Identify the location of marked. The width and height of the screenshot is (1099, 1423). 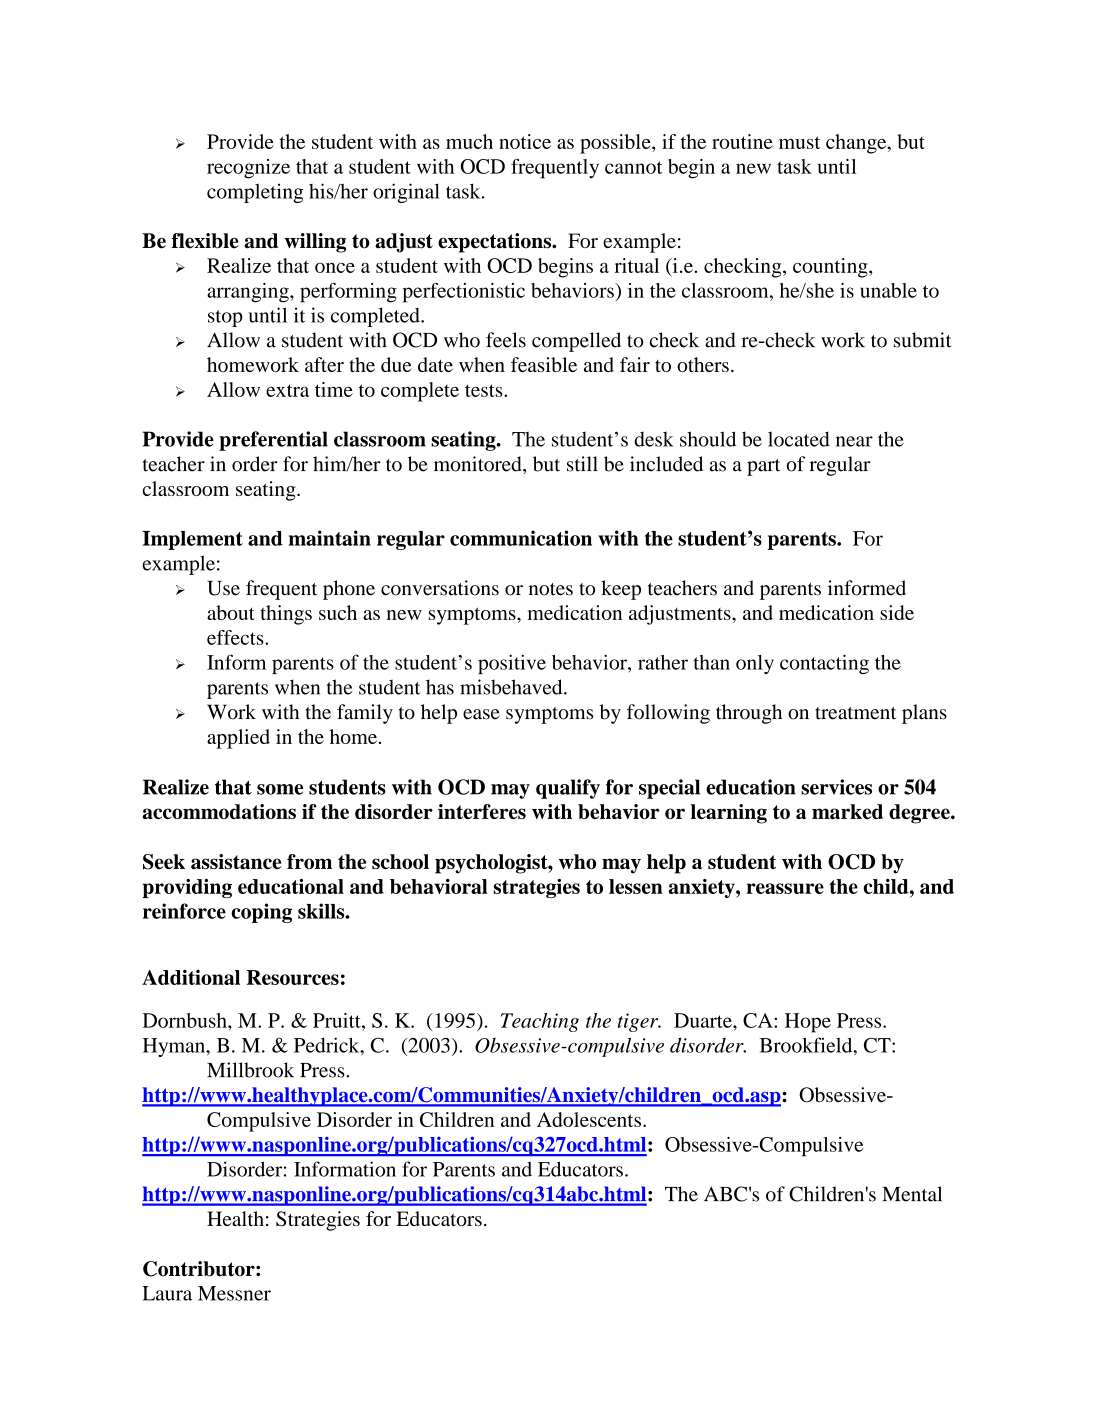
(847, 811).
